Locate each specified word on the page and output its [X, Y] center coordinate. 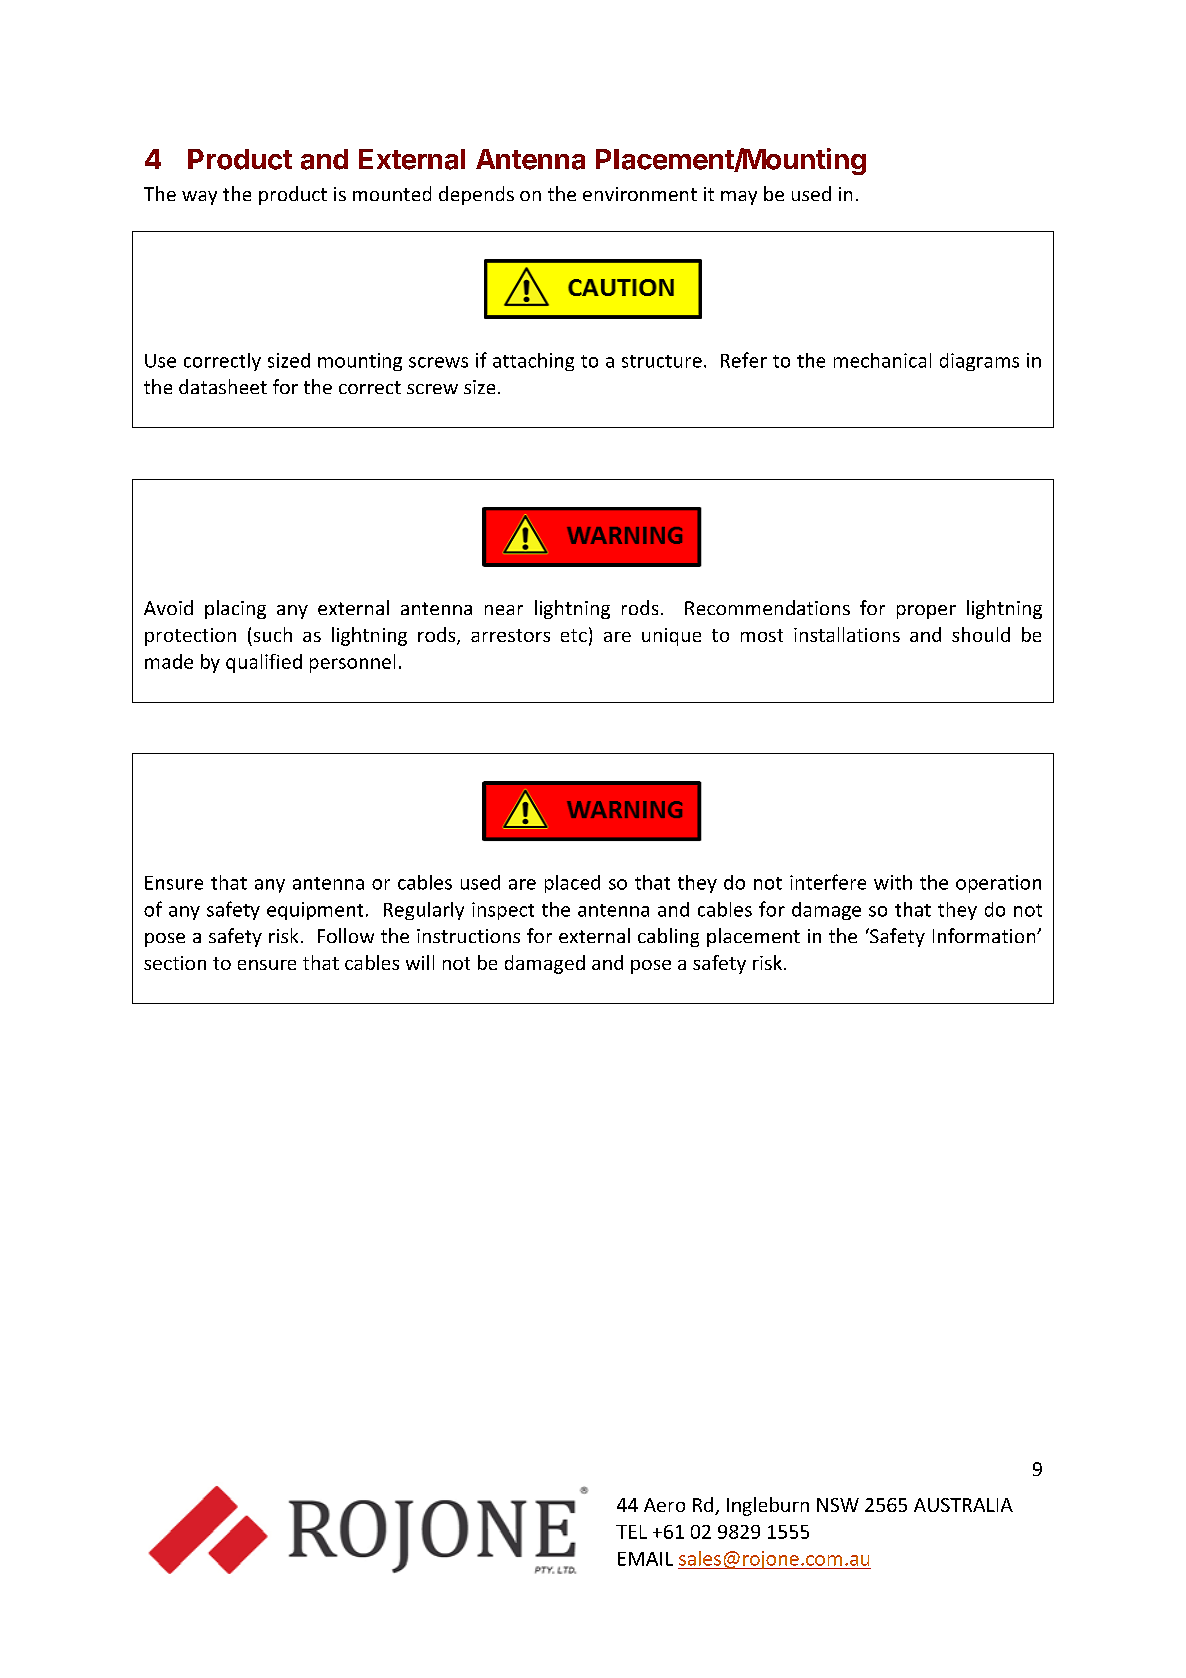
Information [985, 935]
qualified [264, 663]
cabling [668, 937]
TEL [631, 1532]
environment [640, 194]
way [199, 198]
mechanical [882, 360]
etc [574, 635]
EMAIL [645, 1559]
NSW [838, 1505]
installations [847, 634]
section [175, 963]
